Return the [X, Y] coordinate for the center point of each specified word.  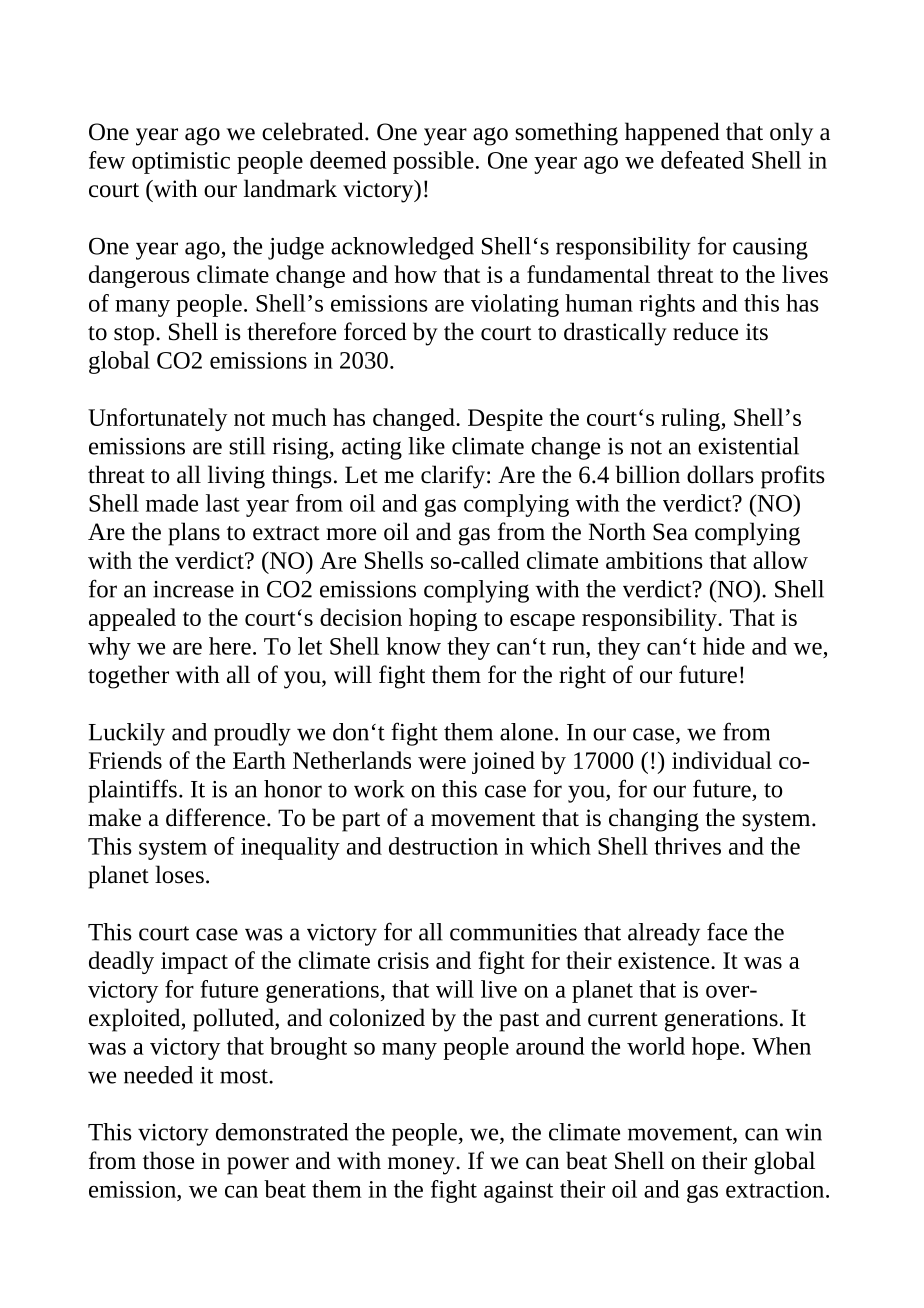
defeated [702, 160]
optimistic [181, 163]
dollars [720, 474]
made [172, 503]
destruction [443, 846]
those [168, 1160]
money [422, 1166]
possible [433, 162]
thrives [687, 846]
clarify [454, 477]
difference [215, 817]
